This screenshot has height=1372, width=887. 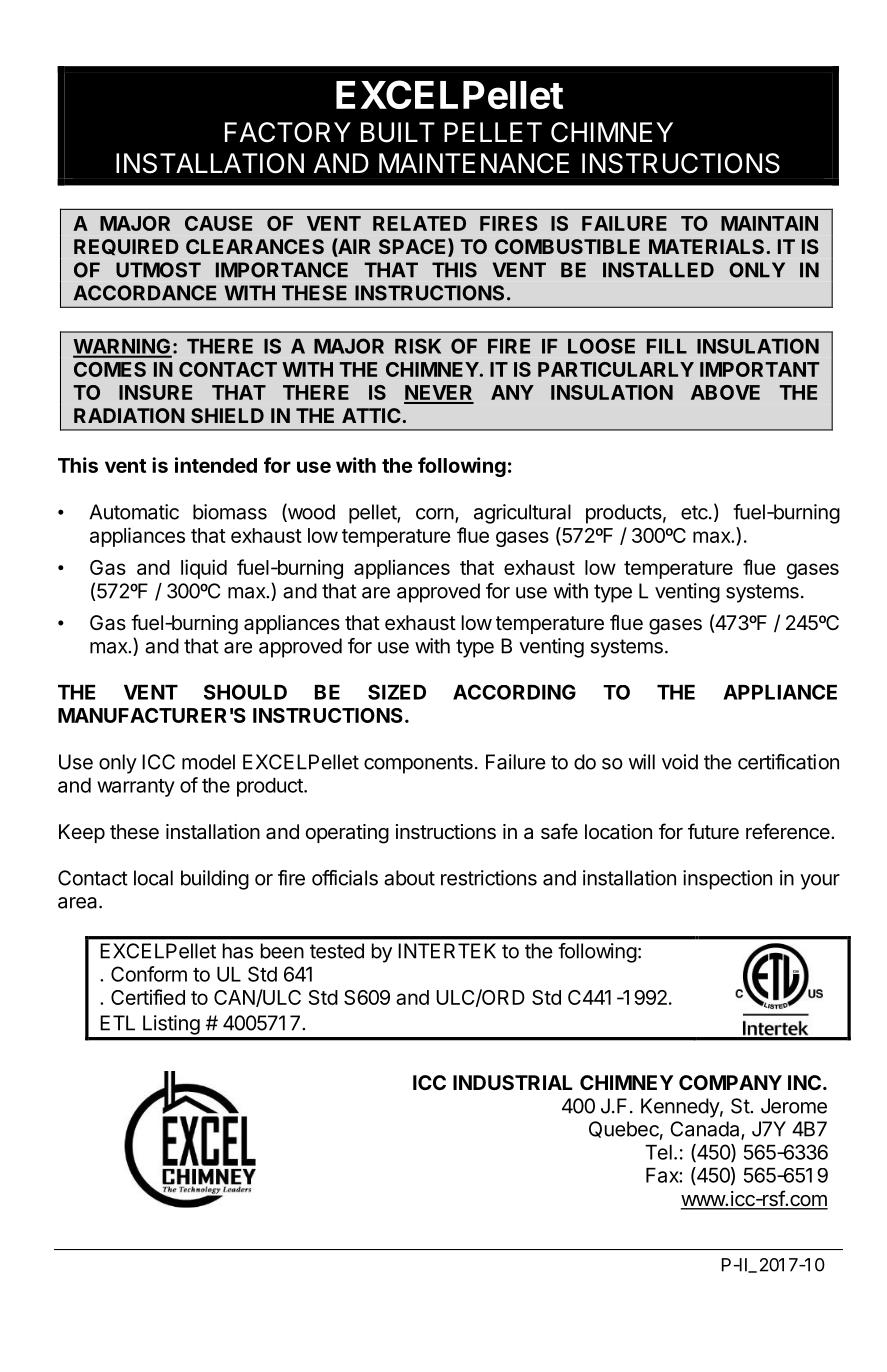 I want to click on future, so click(x=713, y=831).
